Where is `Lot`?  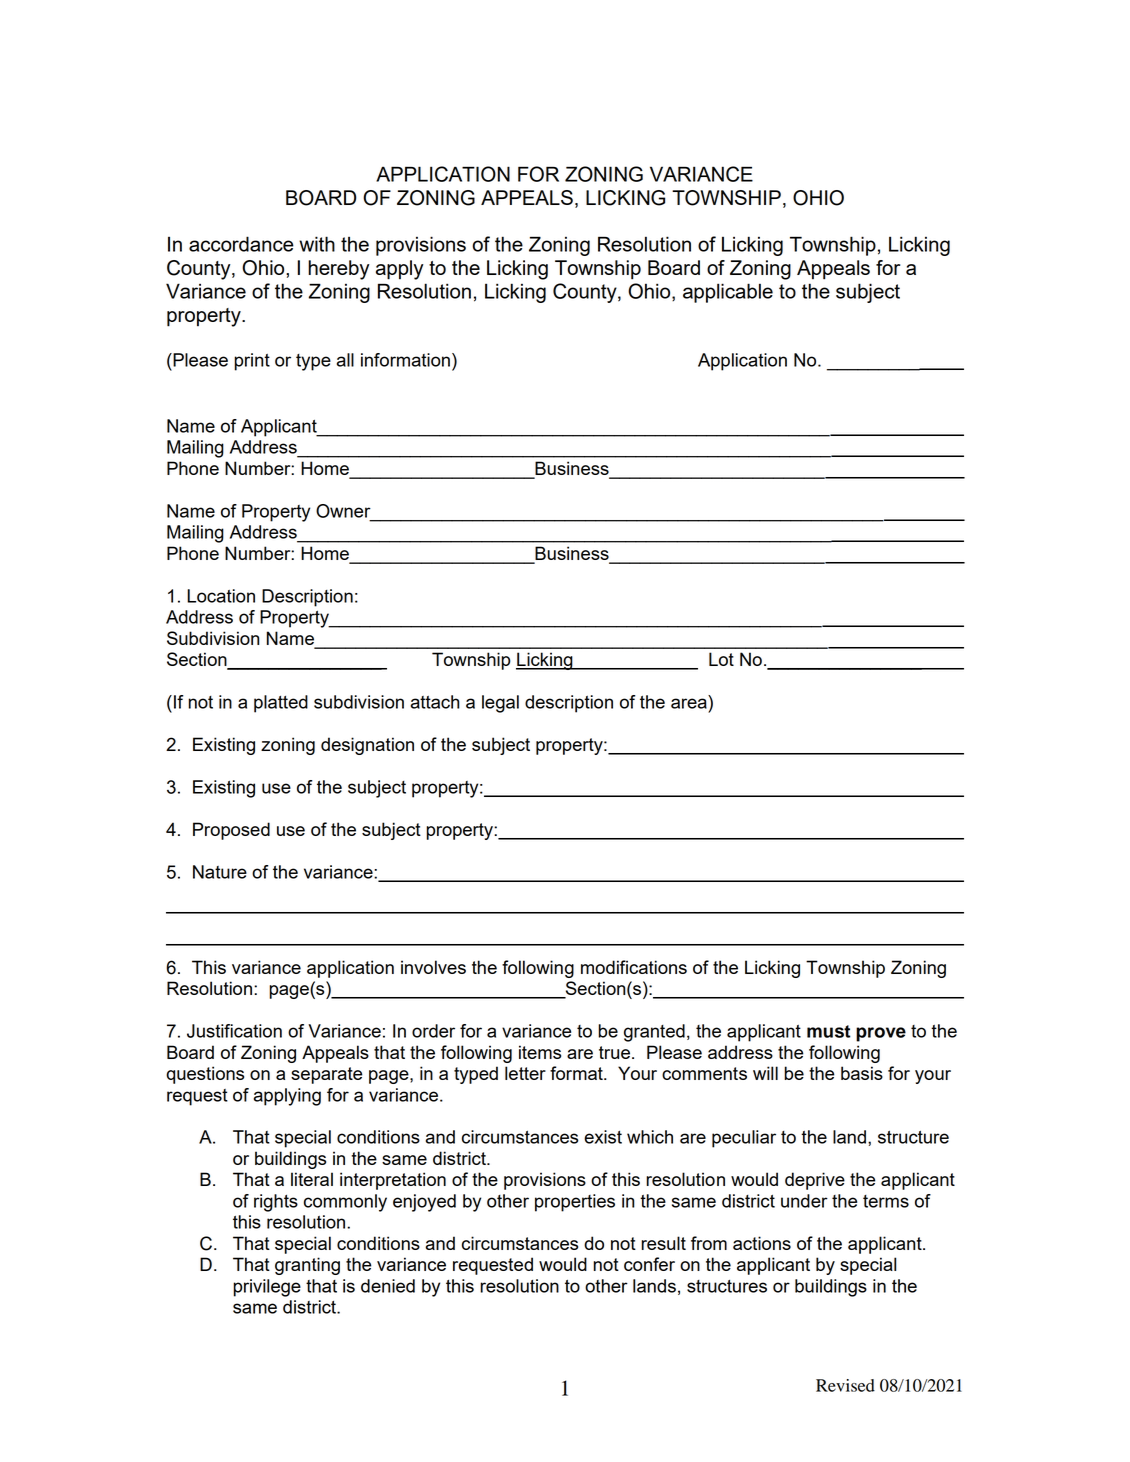
Lot is located at coordinates (721, 659).
